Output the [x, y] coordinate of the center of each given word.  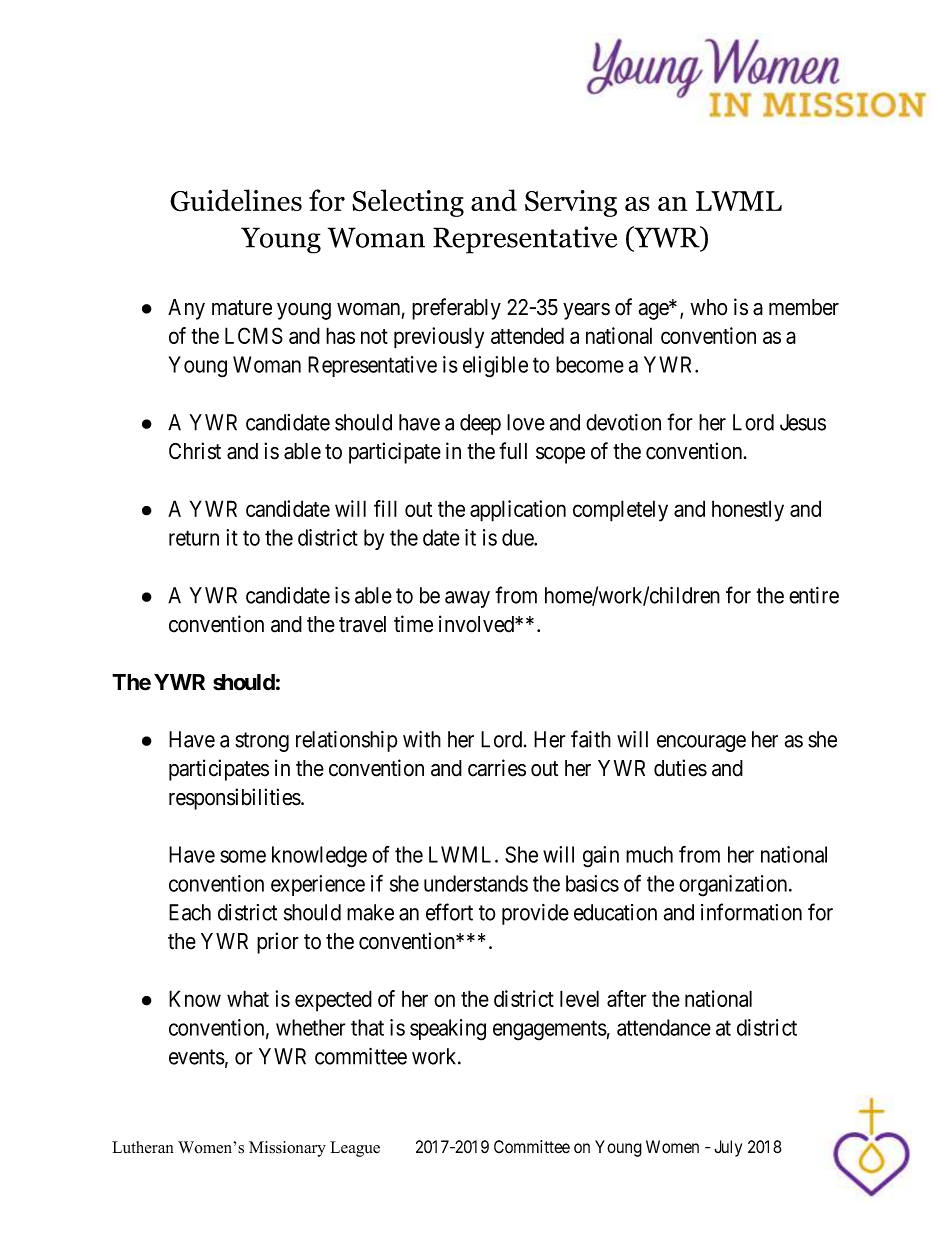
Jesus [803, 422]
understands [476, 883]
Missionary [287, 1149]
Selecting [408, 203]
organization [734, 886]
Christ [195, 451]
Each [190, 912]
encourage [701, 743]
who [708, 307]
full [513, 450]
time [413, 624]
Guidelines [236, 200]
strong [262, 742]
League [355, 1149]
